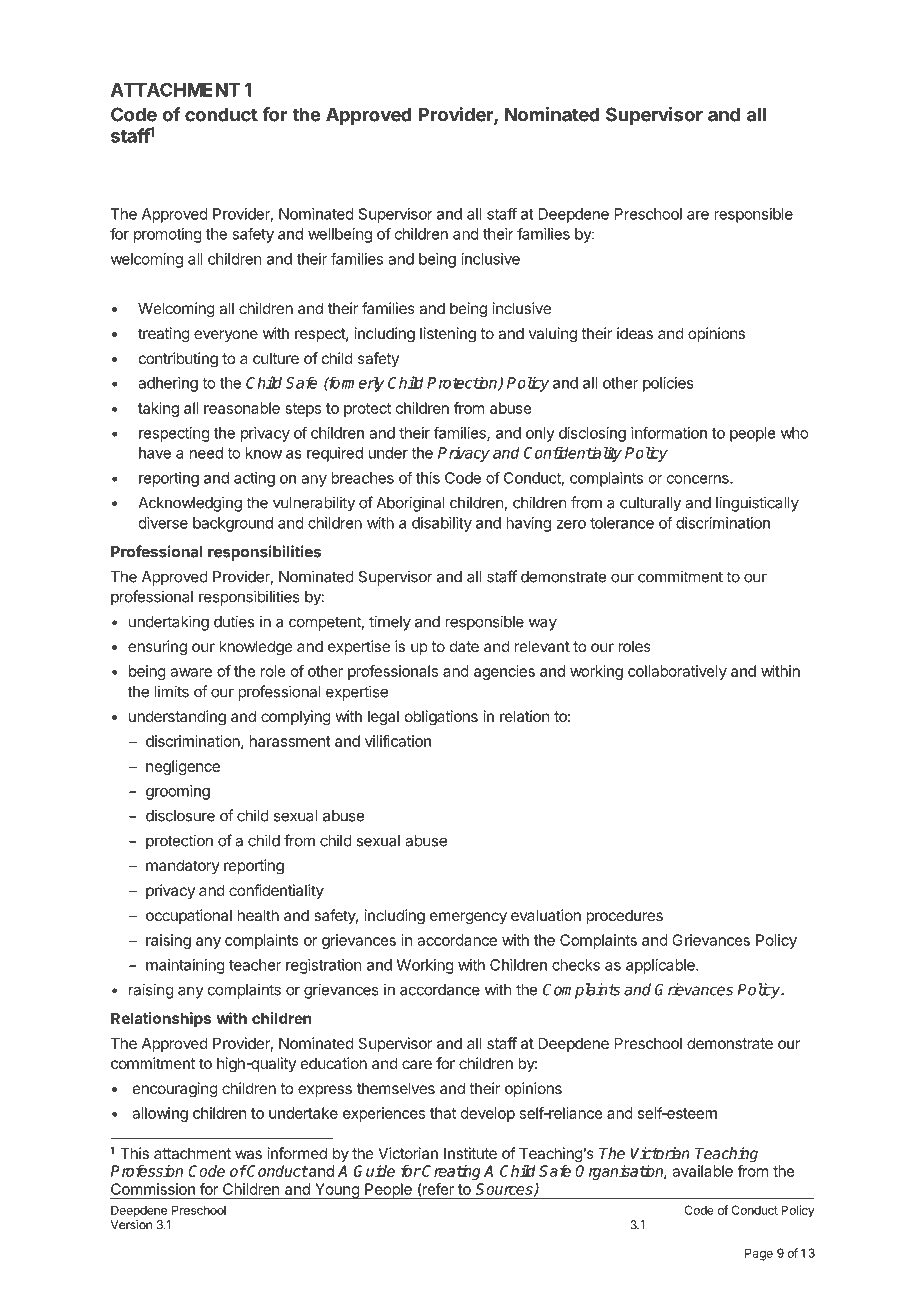  I want to click on procedures, so click(624, 917).
